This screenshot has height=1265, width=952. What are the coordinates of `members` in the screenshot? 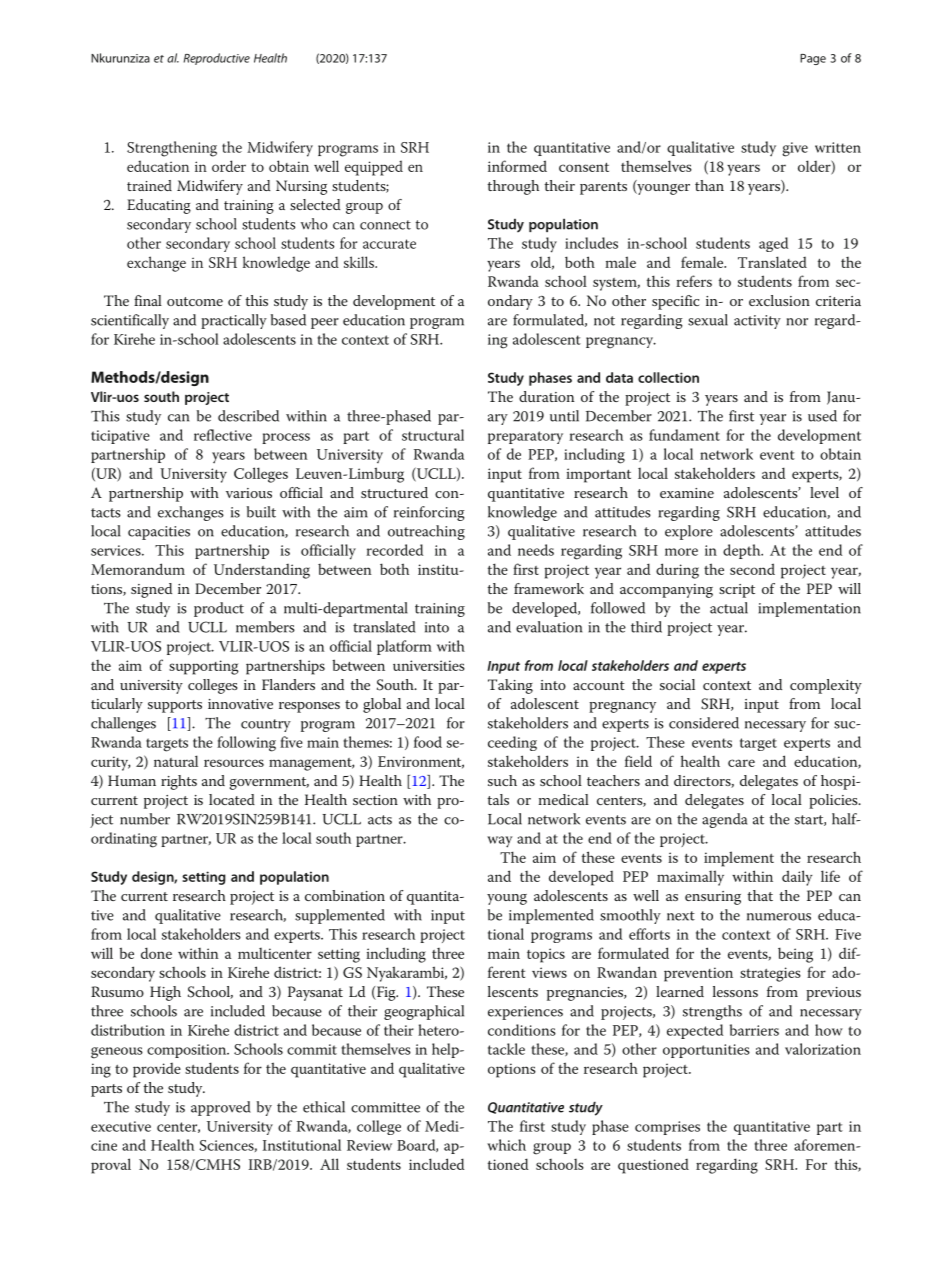 It's located at (265, 627).
